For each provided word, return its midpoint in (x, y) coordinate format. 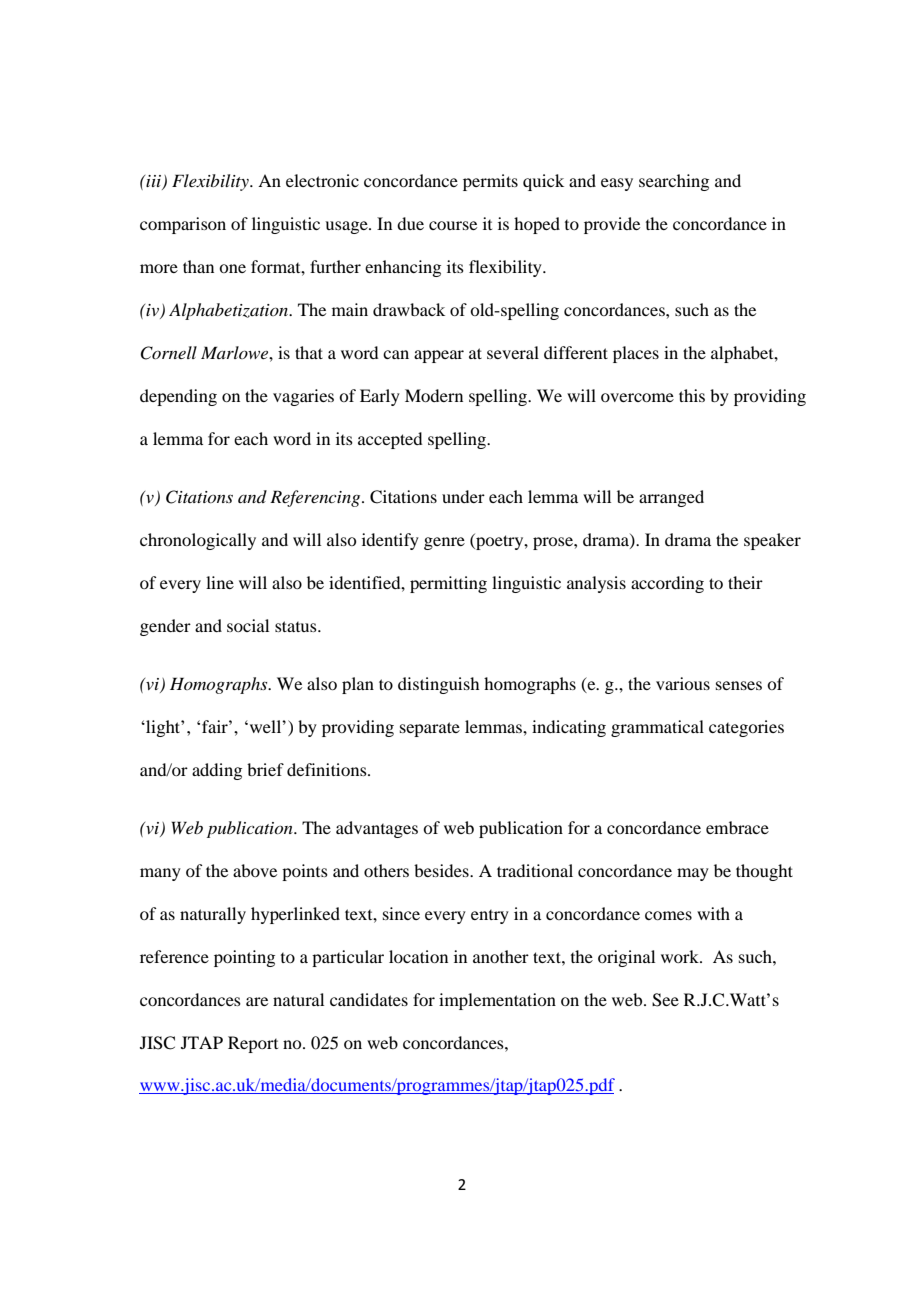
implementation (497, 1001)
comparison (183, 225)
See (665, 1000)
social (248, 625)
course (453, 225)
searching (674, 182)
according (667, 584)
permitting (448, 584)
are (257, 1001)
